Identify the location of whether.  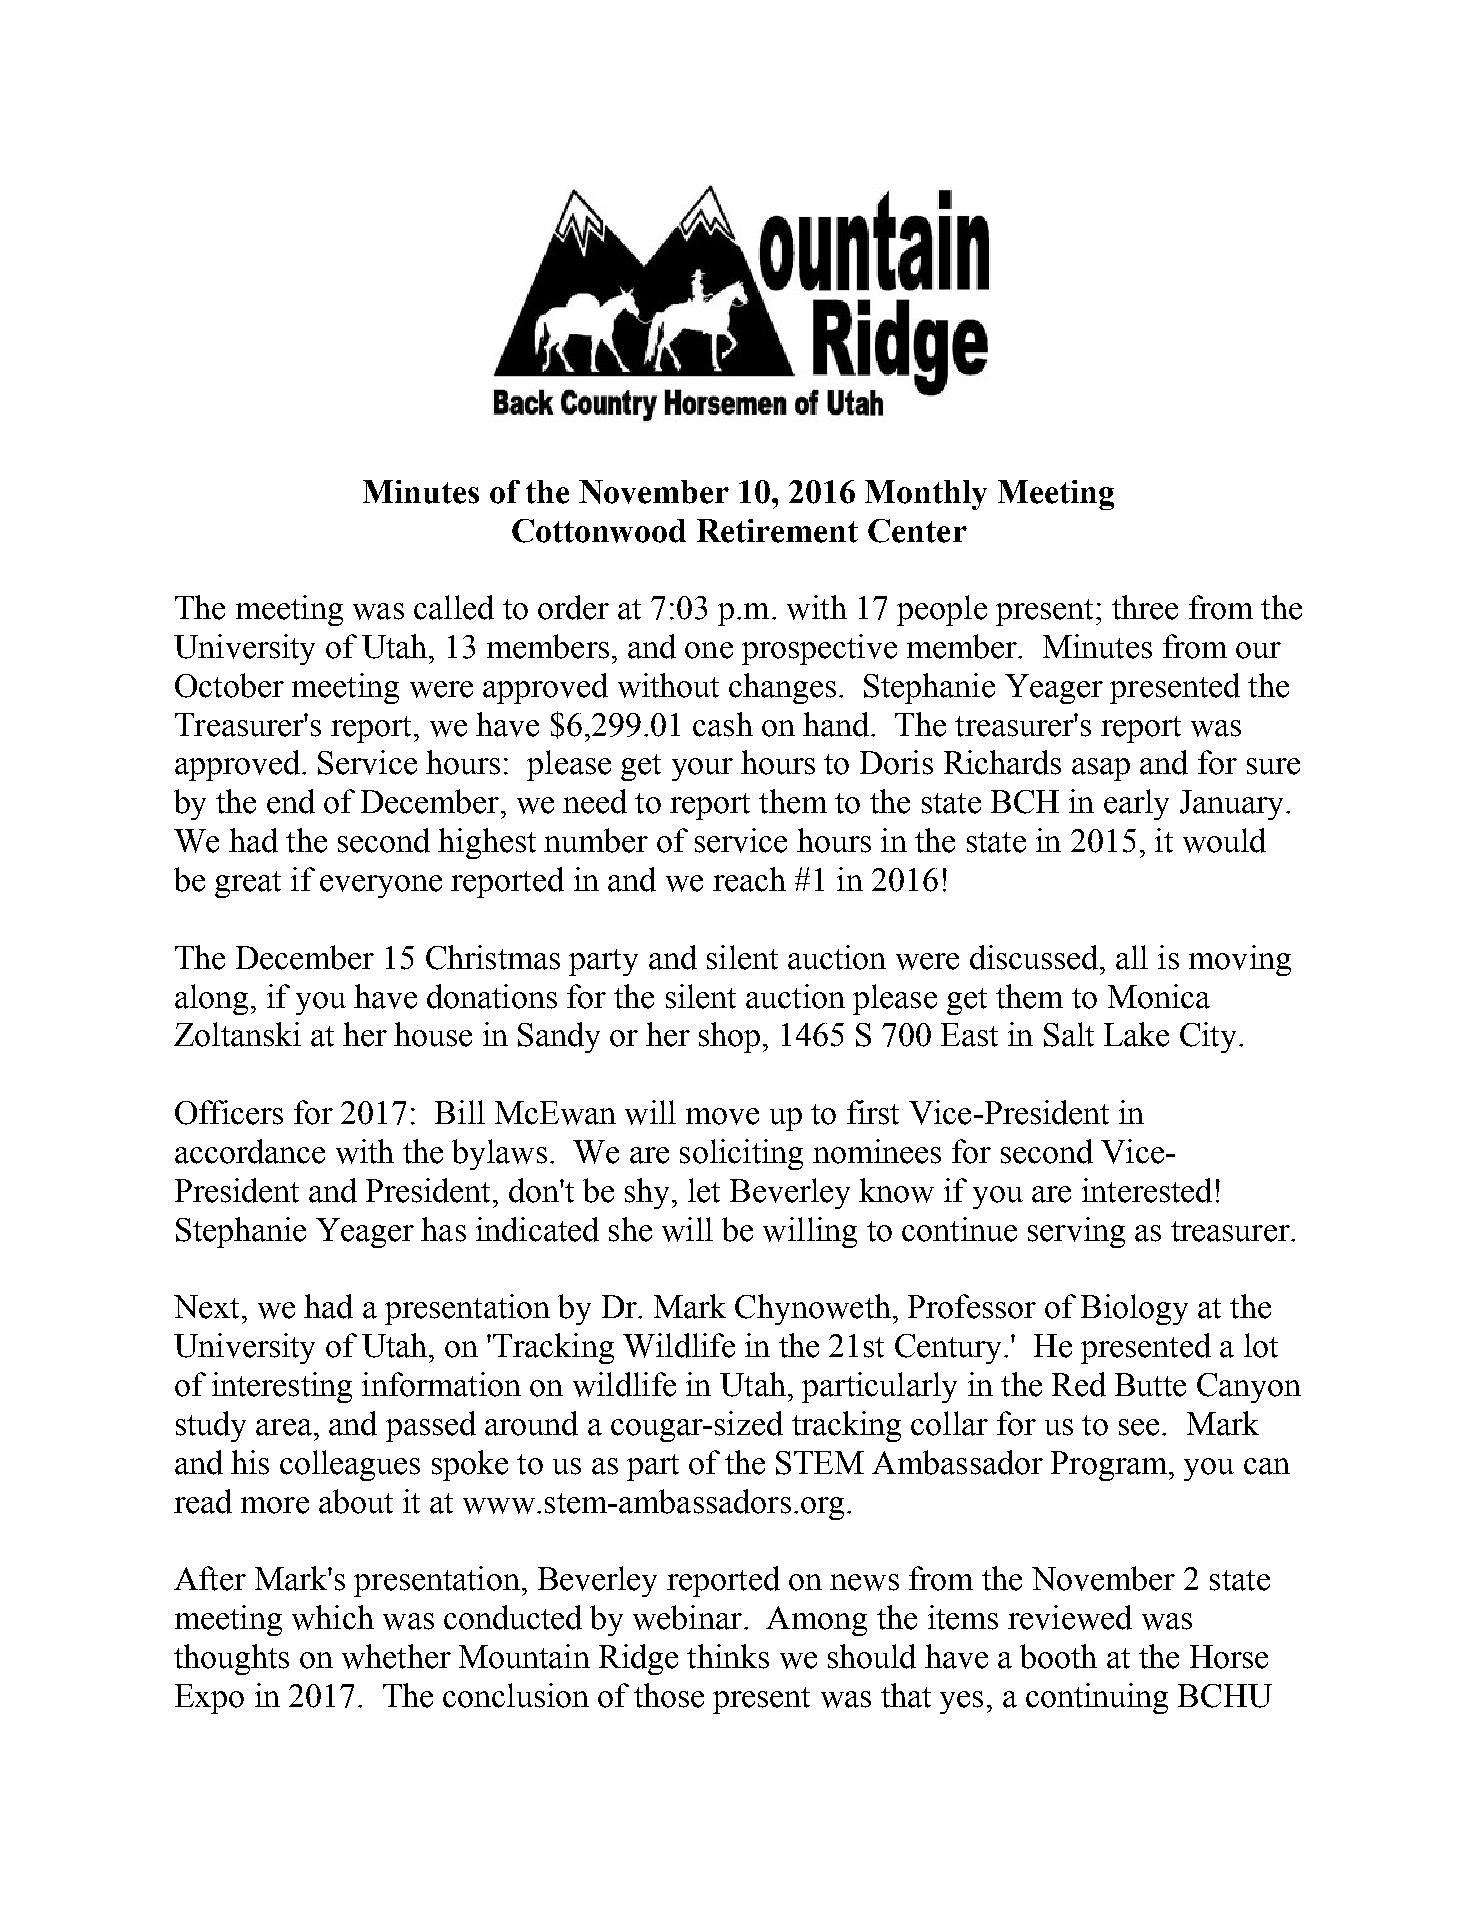
(396, 1656).
